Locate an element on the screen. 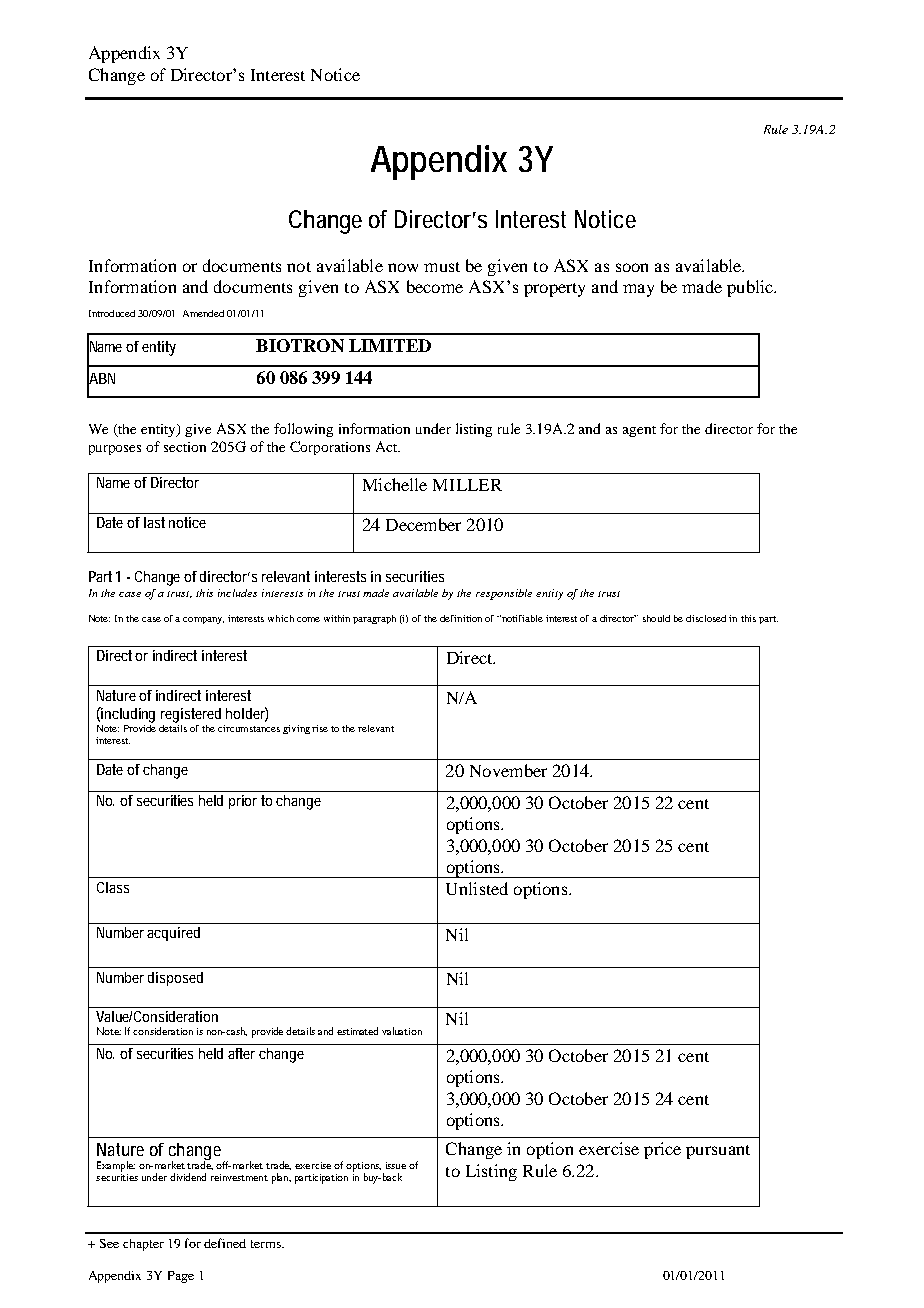 The image size is (924, 1308). must is located at coordinates (442, 267).
